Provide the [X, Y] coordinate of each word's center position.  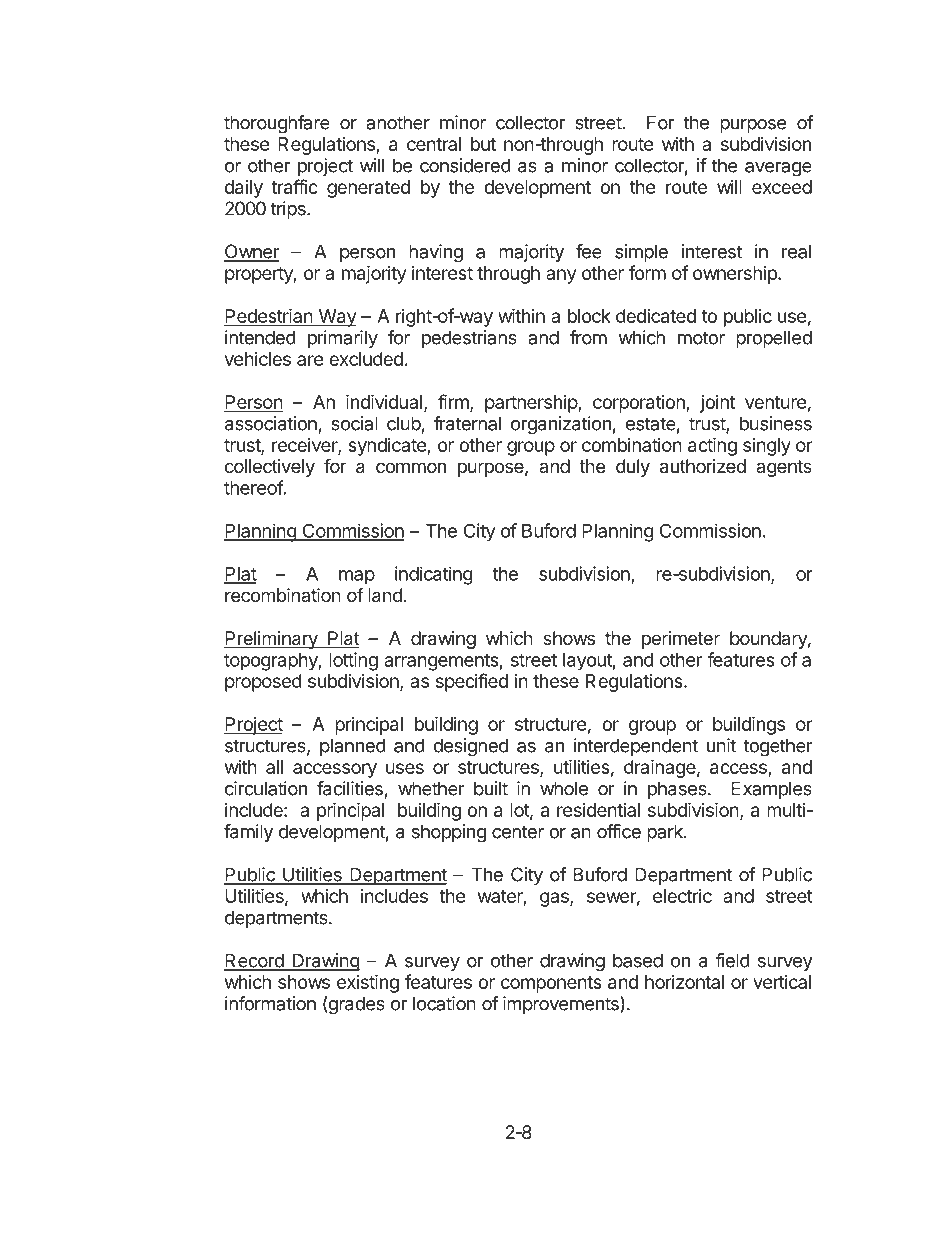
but [483, 144]
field [732, 960]
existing [368, 983]
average [778, 169]
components [551, 984]
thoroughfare [277, 124]
